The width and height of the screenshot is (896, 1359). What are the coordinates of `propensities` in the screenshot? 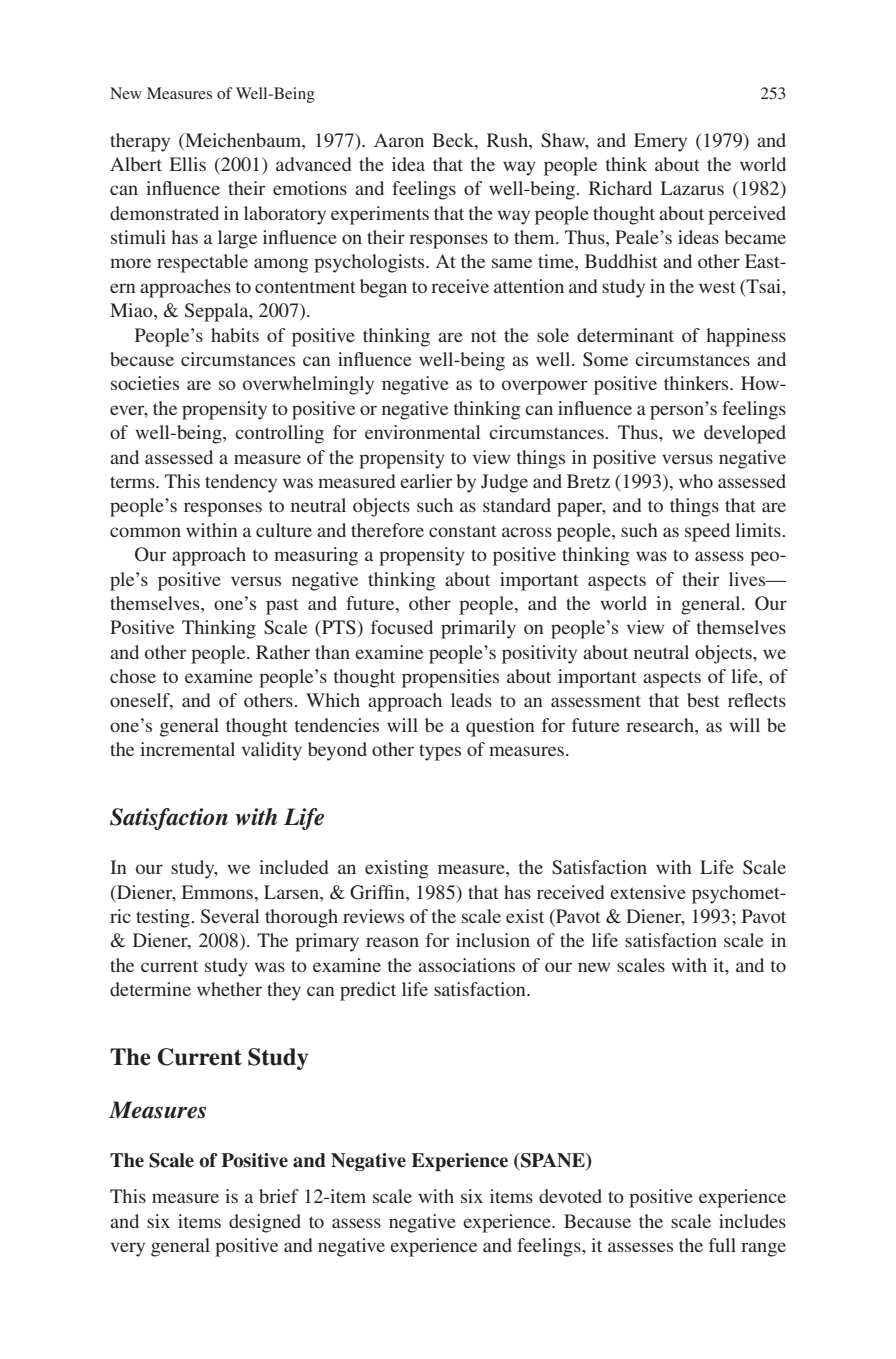 It's located at (450, 678).
